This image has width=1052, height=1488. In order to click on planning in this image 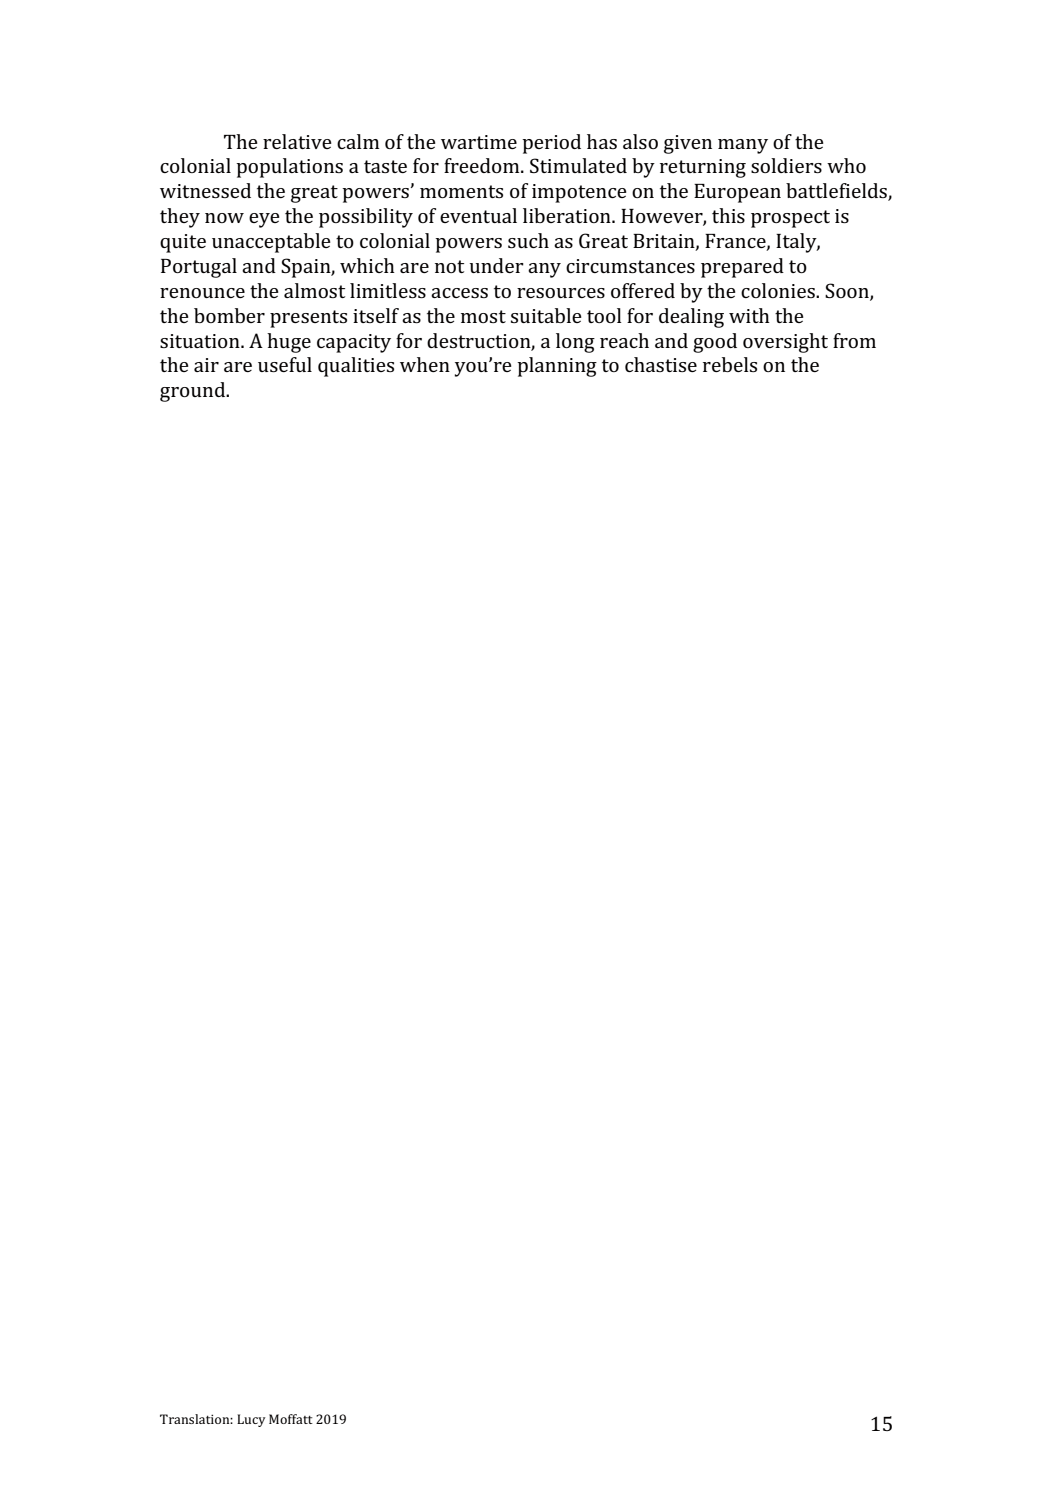, I will do `click(557, 367)`.
